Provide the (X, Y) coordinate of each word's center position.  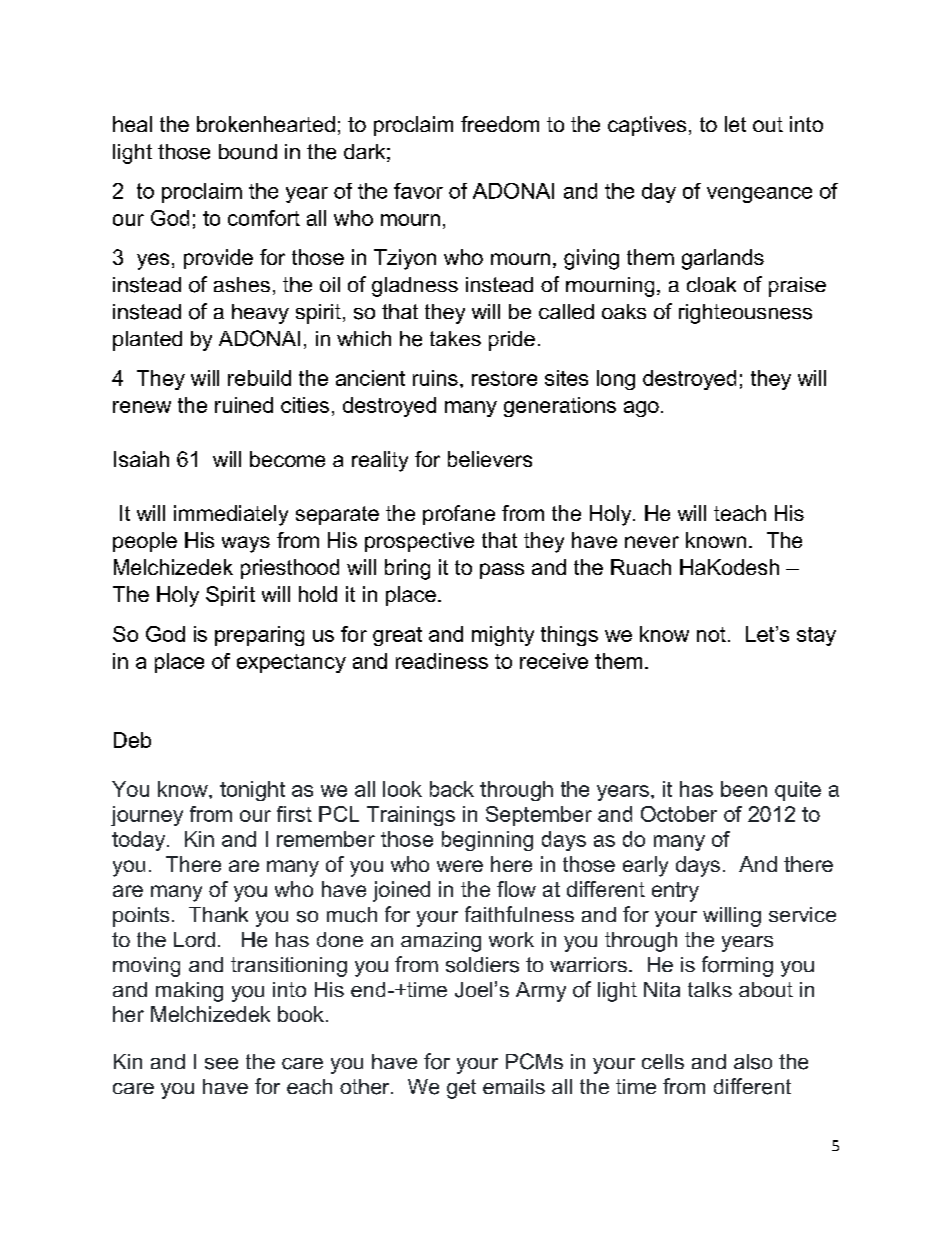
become (287, 459)
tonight (252, 791)
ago (641, 409)
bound (248, 152)
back (452, 789)
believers (490, 459)
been (744, 789)
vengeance (759, 195)
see (221, 1064)
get (461, 1089)
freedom (500, 124)
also (753, 1062)
